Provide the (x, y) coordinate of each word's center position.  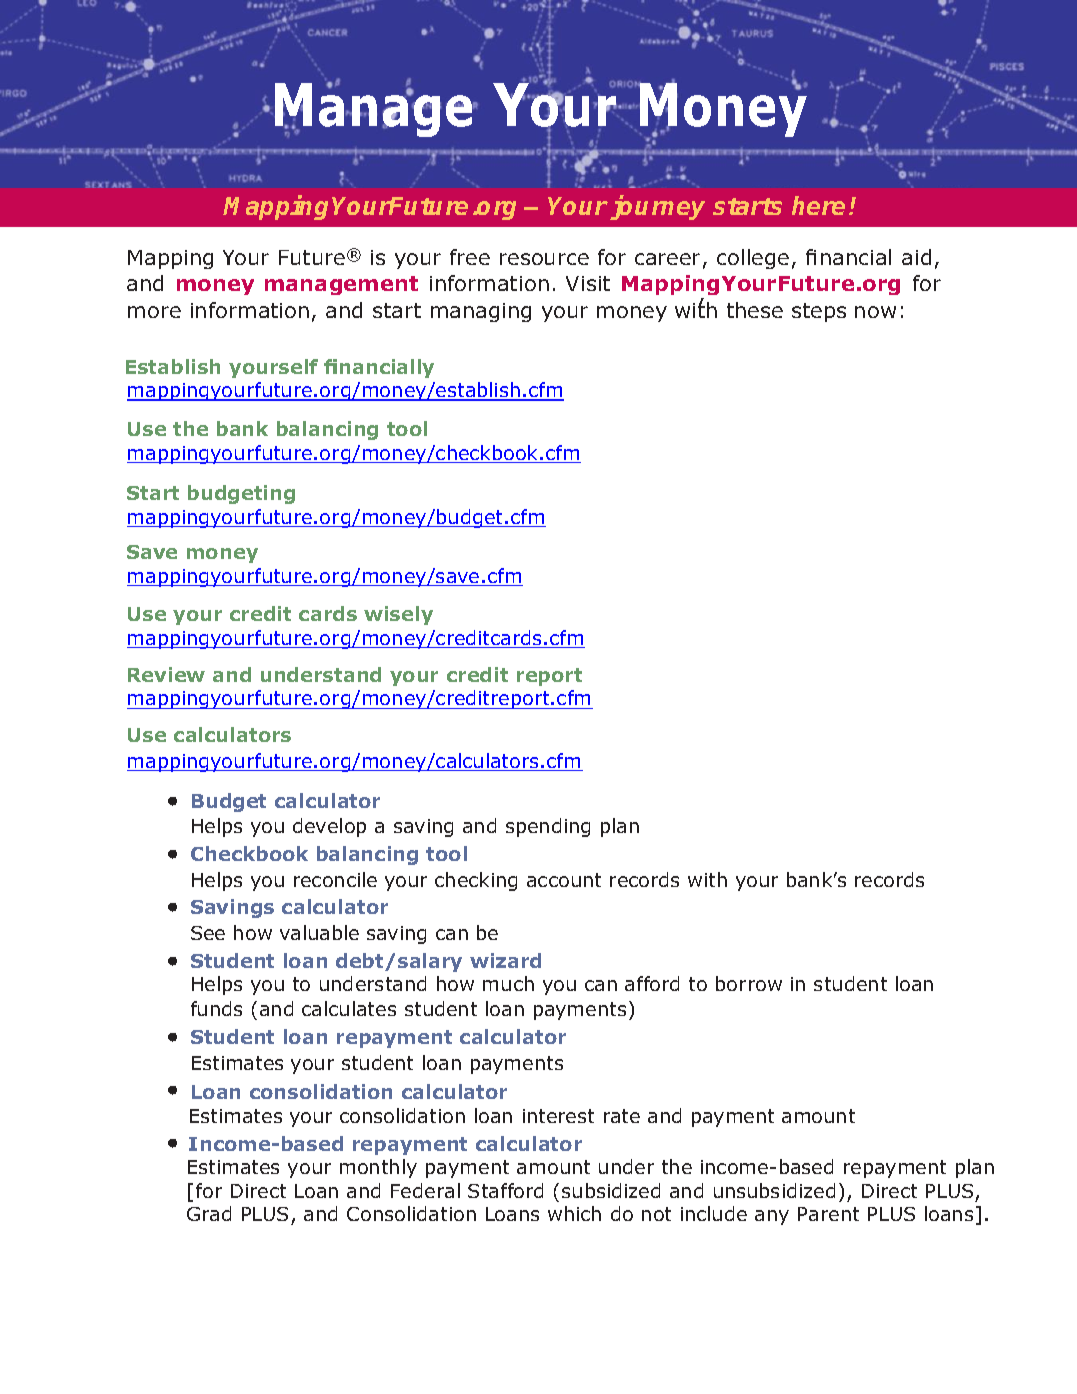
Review (166, 674)
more (154, 312)
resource (544, 259)
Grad (209, 1213)
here (818, 205)
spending (548, 827)
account (564, 880)
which (574, 1213)
